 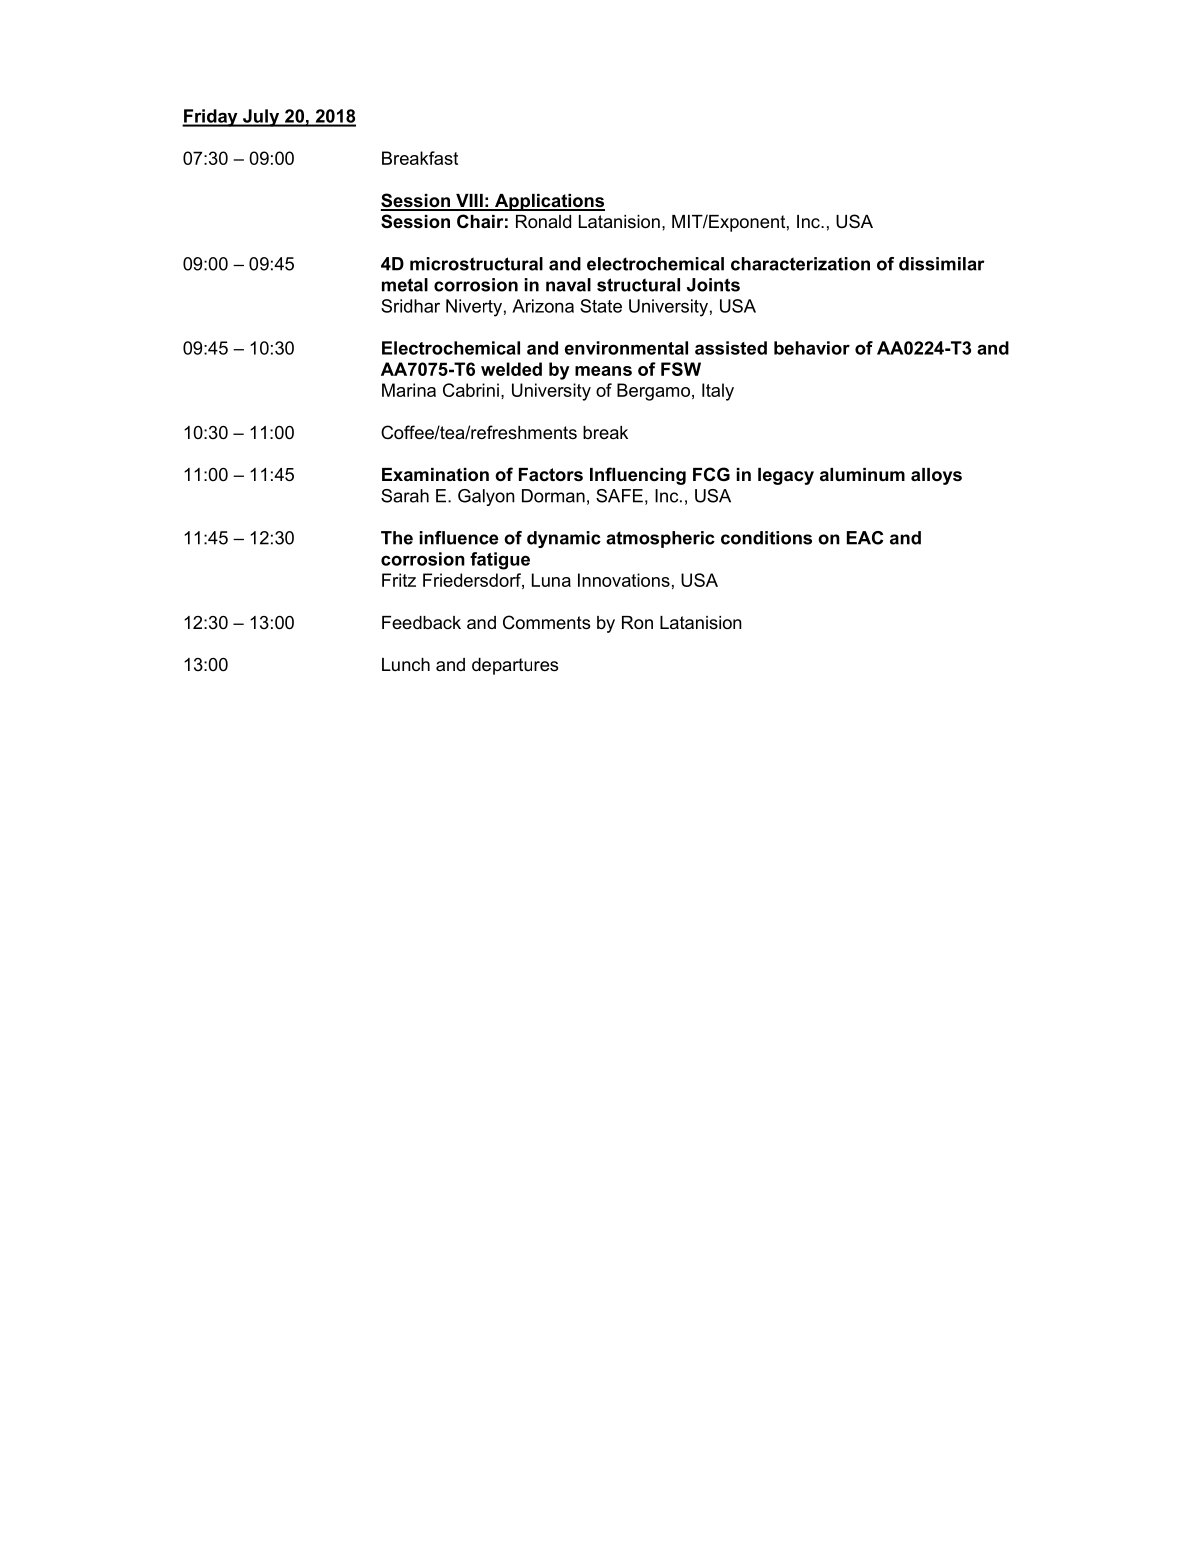 What do you see at coordinates (261, 118) in the document?
I see `July` at bounding box center [261, 118].
